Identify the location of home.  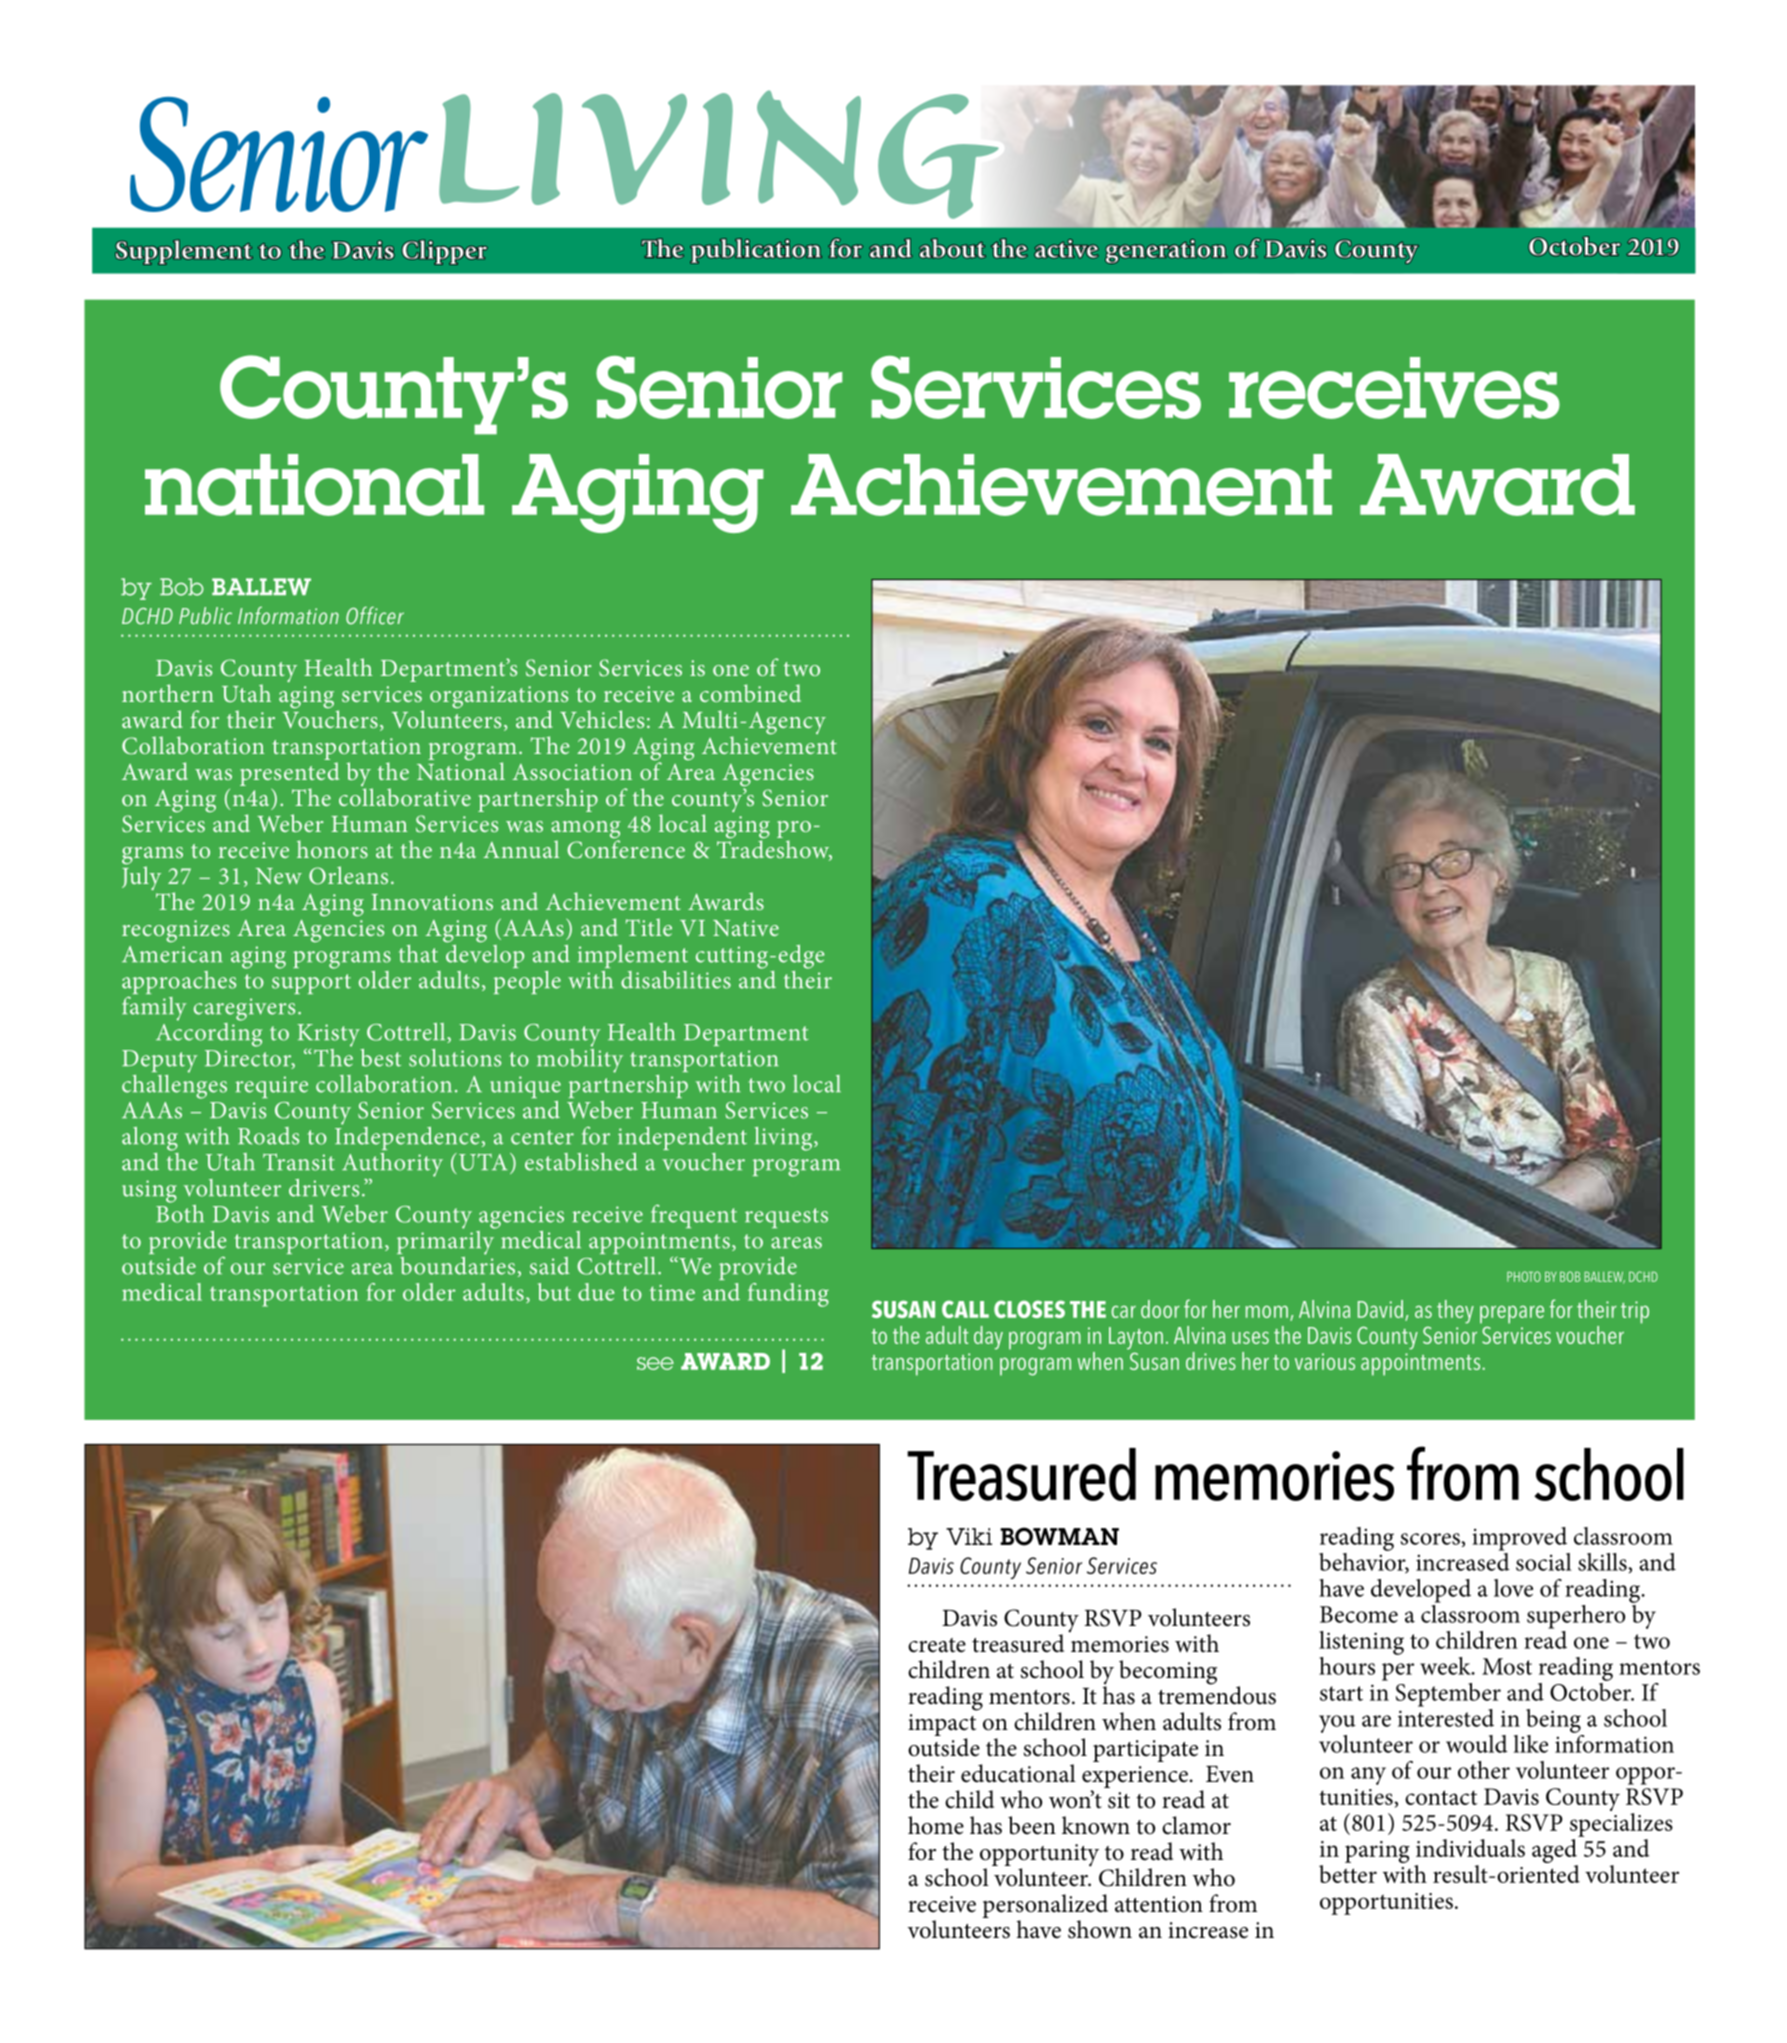
(936, 1825).
